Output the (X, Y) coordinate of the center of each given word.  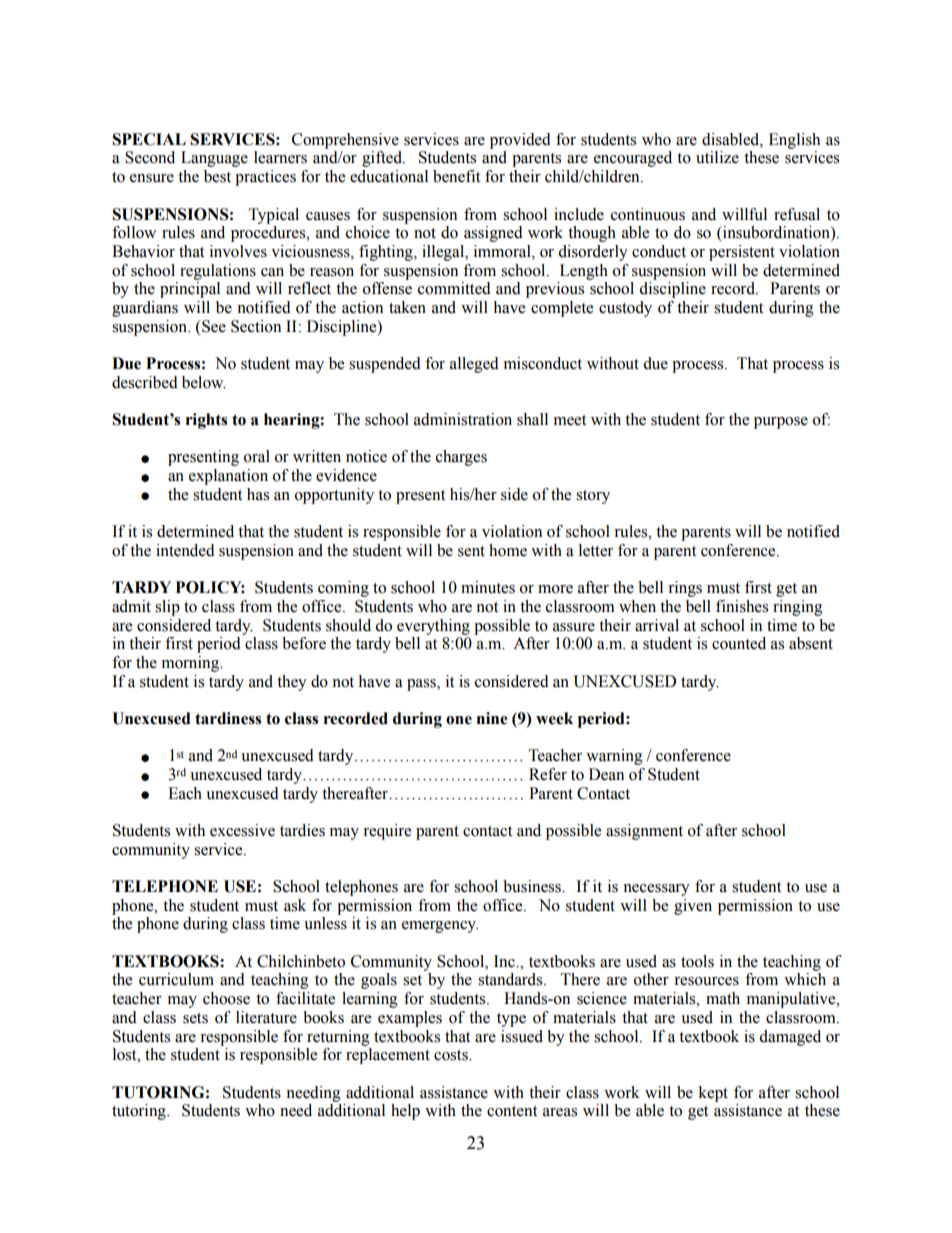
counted (739, 643)
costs (452, 1055)
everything (433, 627)
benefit (456, 176)
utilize (717, 157)
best (217, 176)
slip (167, 608)
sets (195, 1018)
